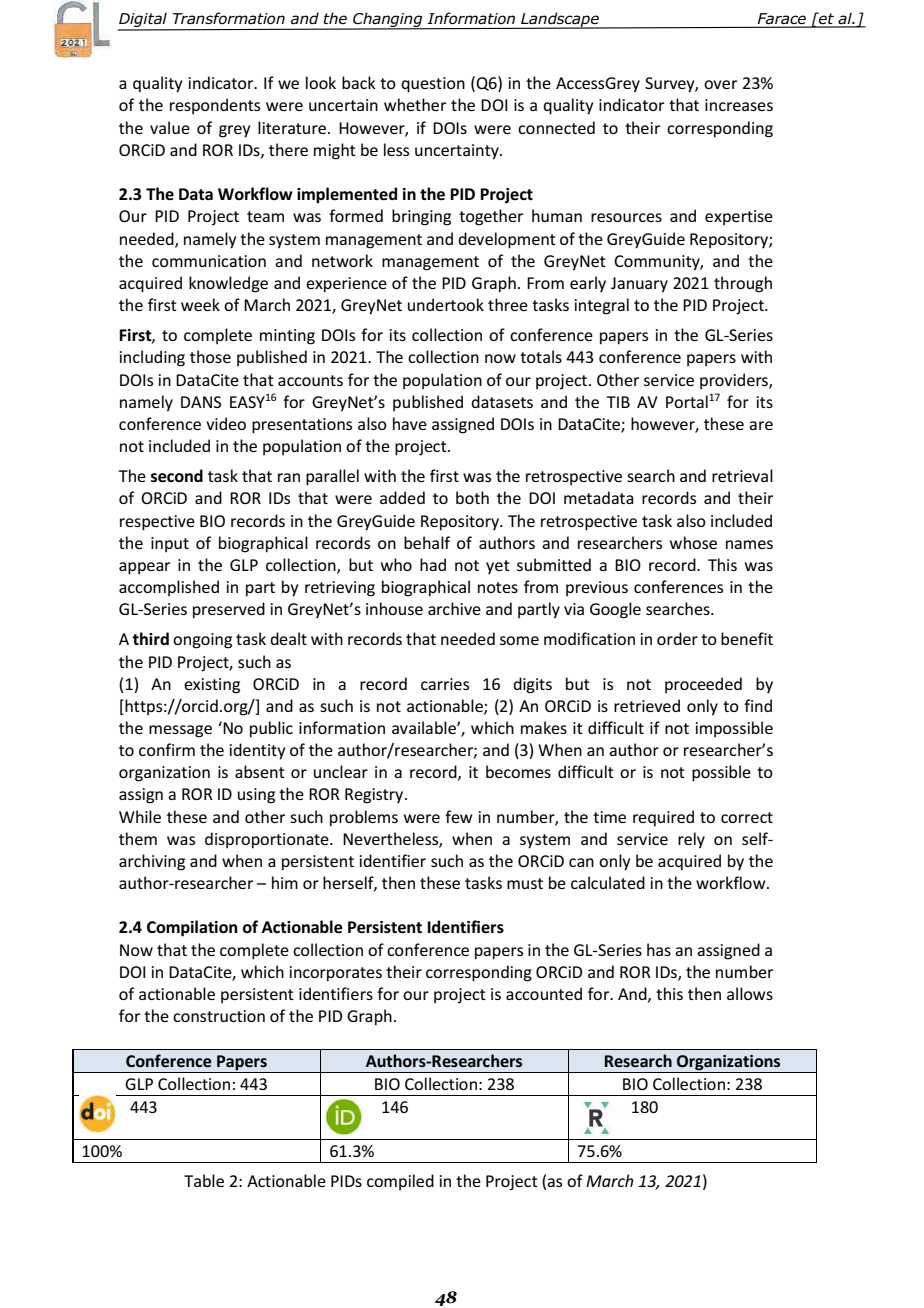 This screenshot has width=924, height=1308. Describe the element at coordinates (458, 816) in the screenshot. I see `few` at that location.
